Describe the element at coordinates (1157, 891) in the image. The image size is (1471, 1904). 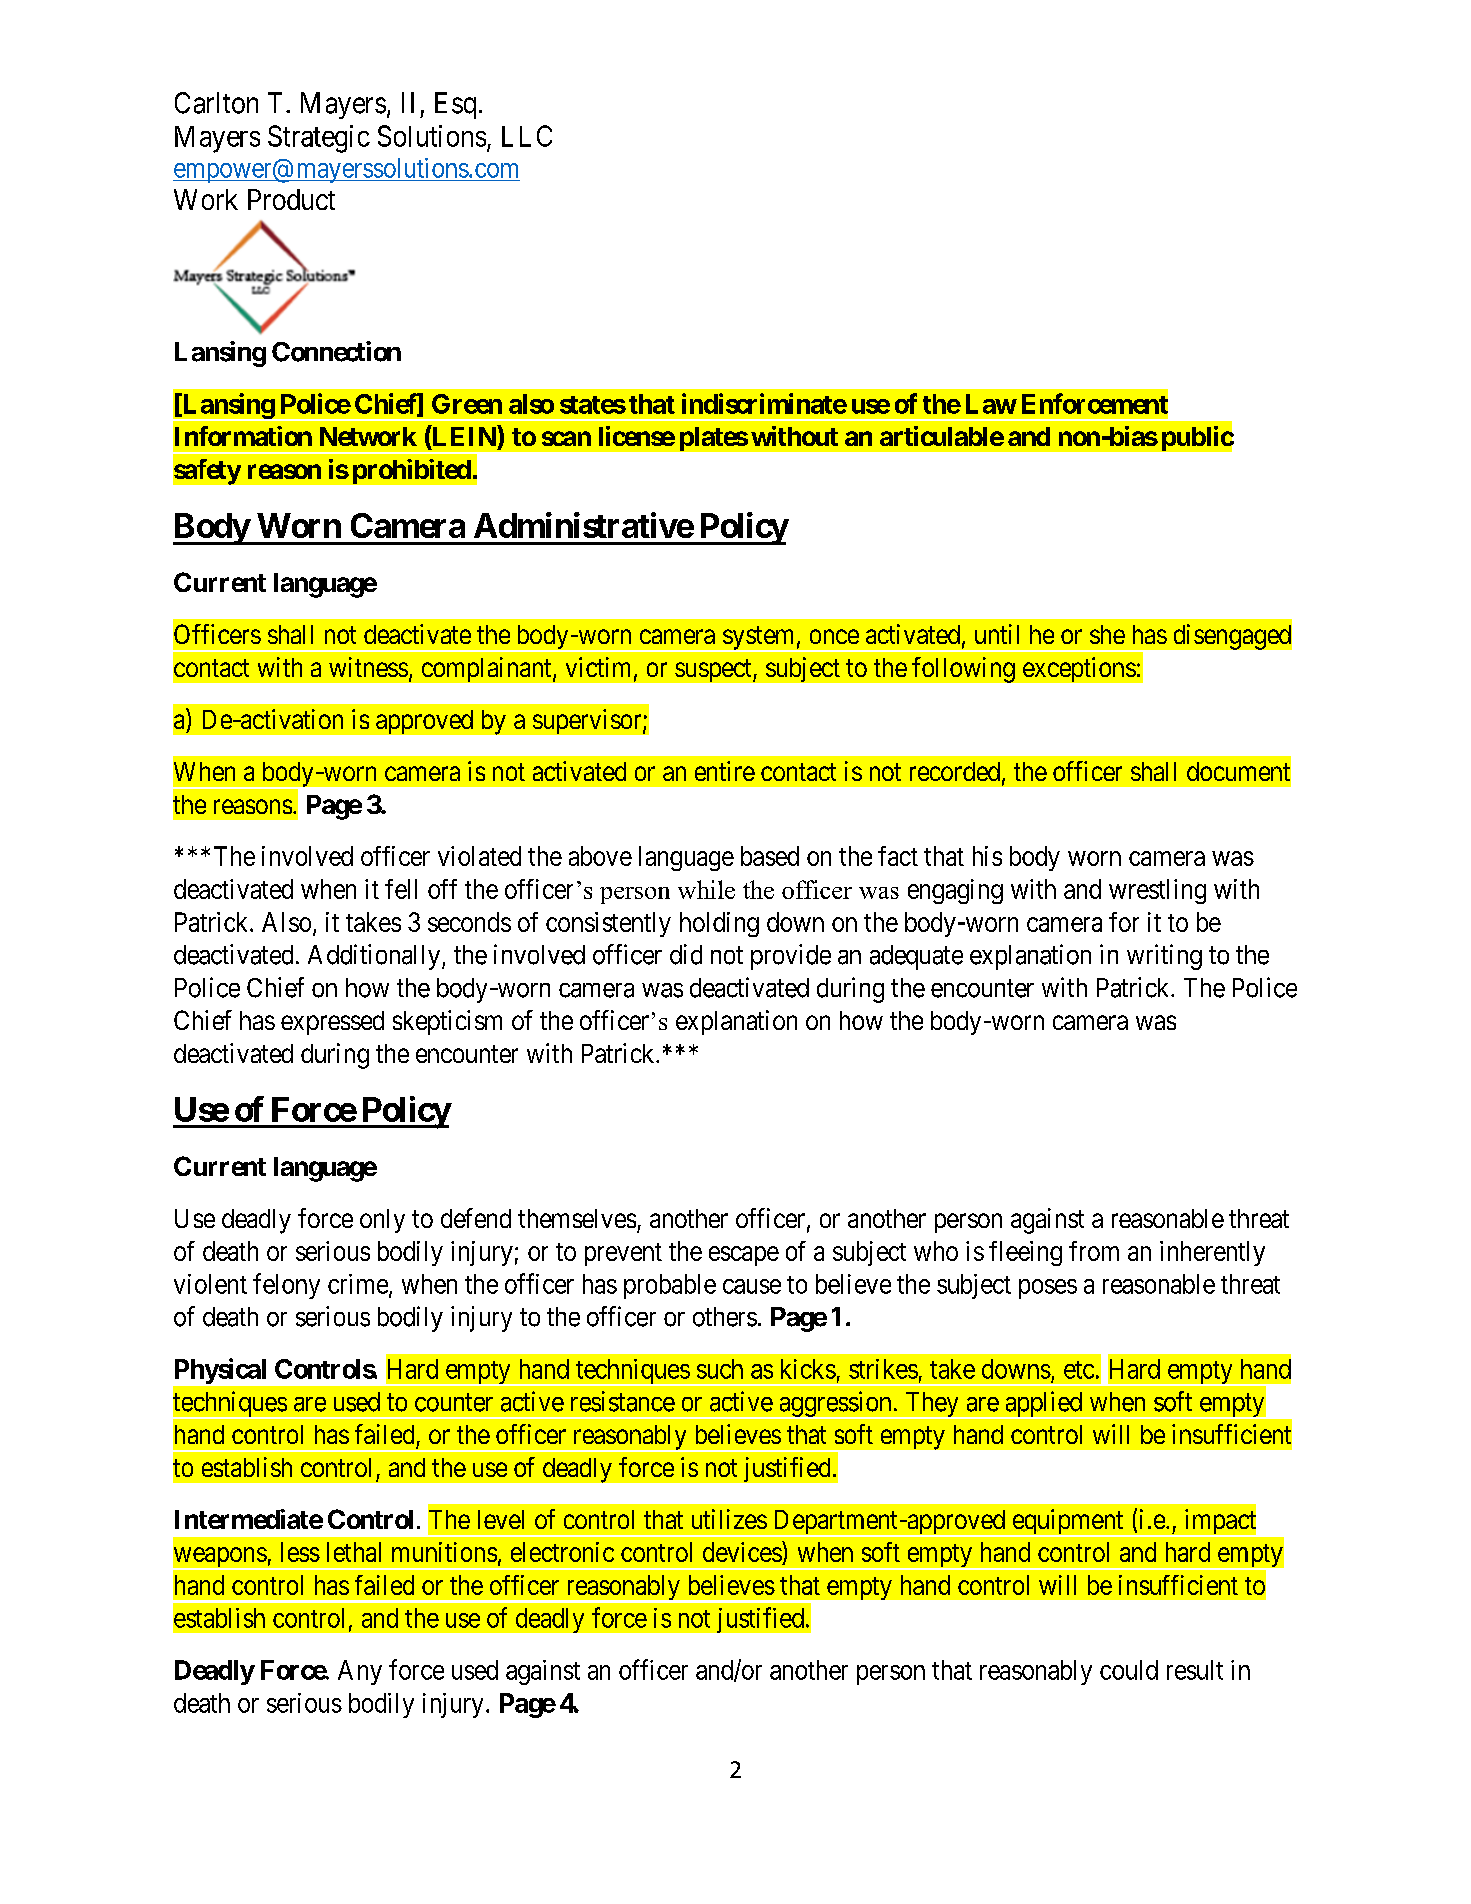
I see `wrestling` at that location.
